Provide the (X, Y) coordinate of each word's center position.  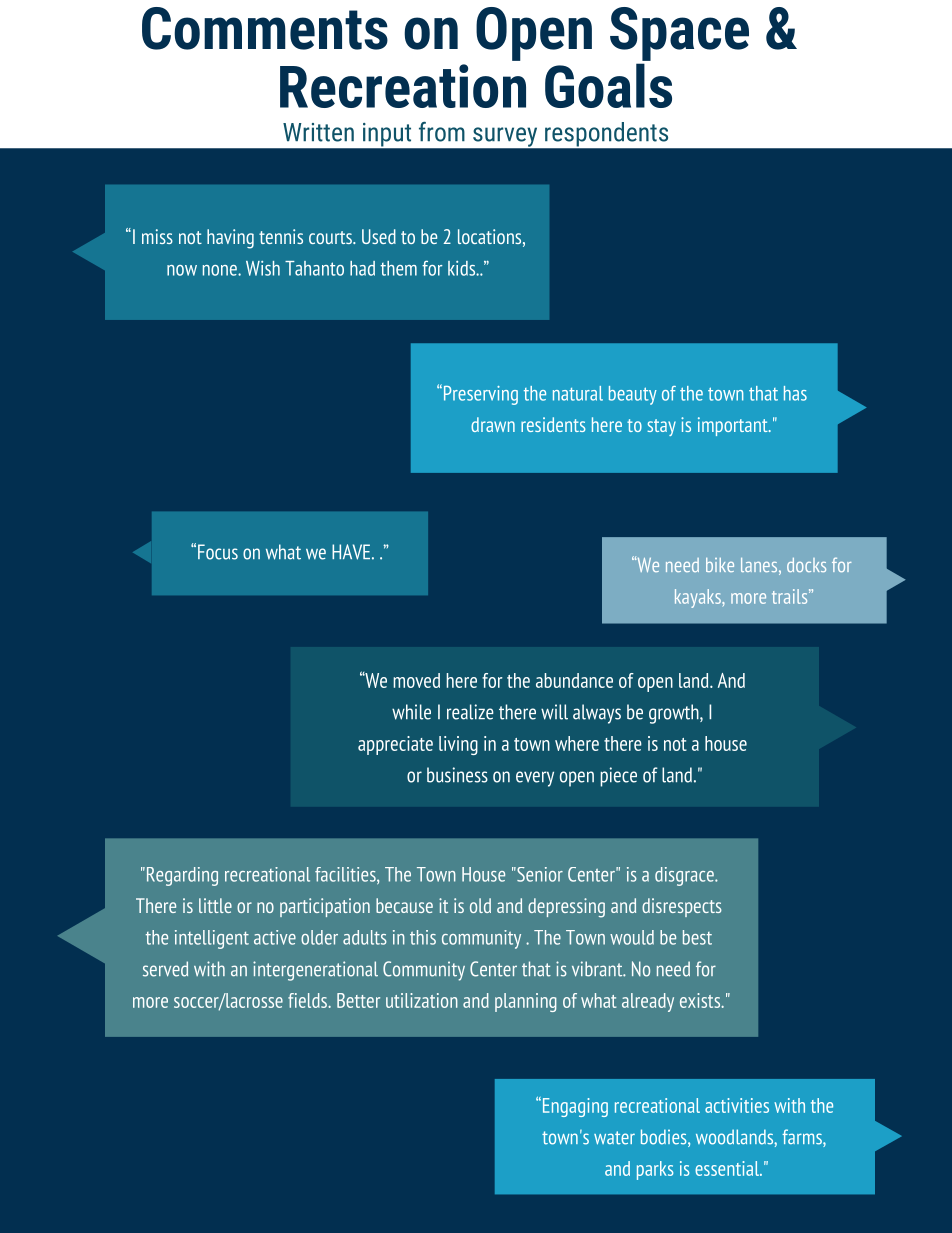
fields (308, 1000)
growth (675, 714)
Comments (265, 28)
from (442, 132)
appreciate (395, 745)
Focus (218, 552)
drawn (493, 424)
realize (470, 712)
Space (679, 34)
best (697, 937)
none (221, 270)
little (215, 905)
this (423, 937)
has (795, 393)
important (734, 426)
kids (463, 268)
